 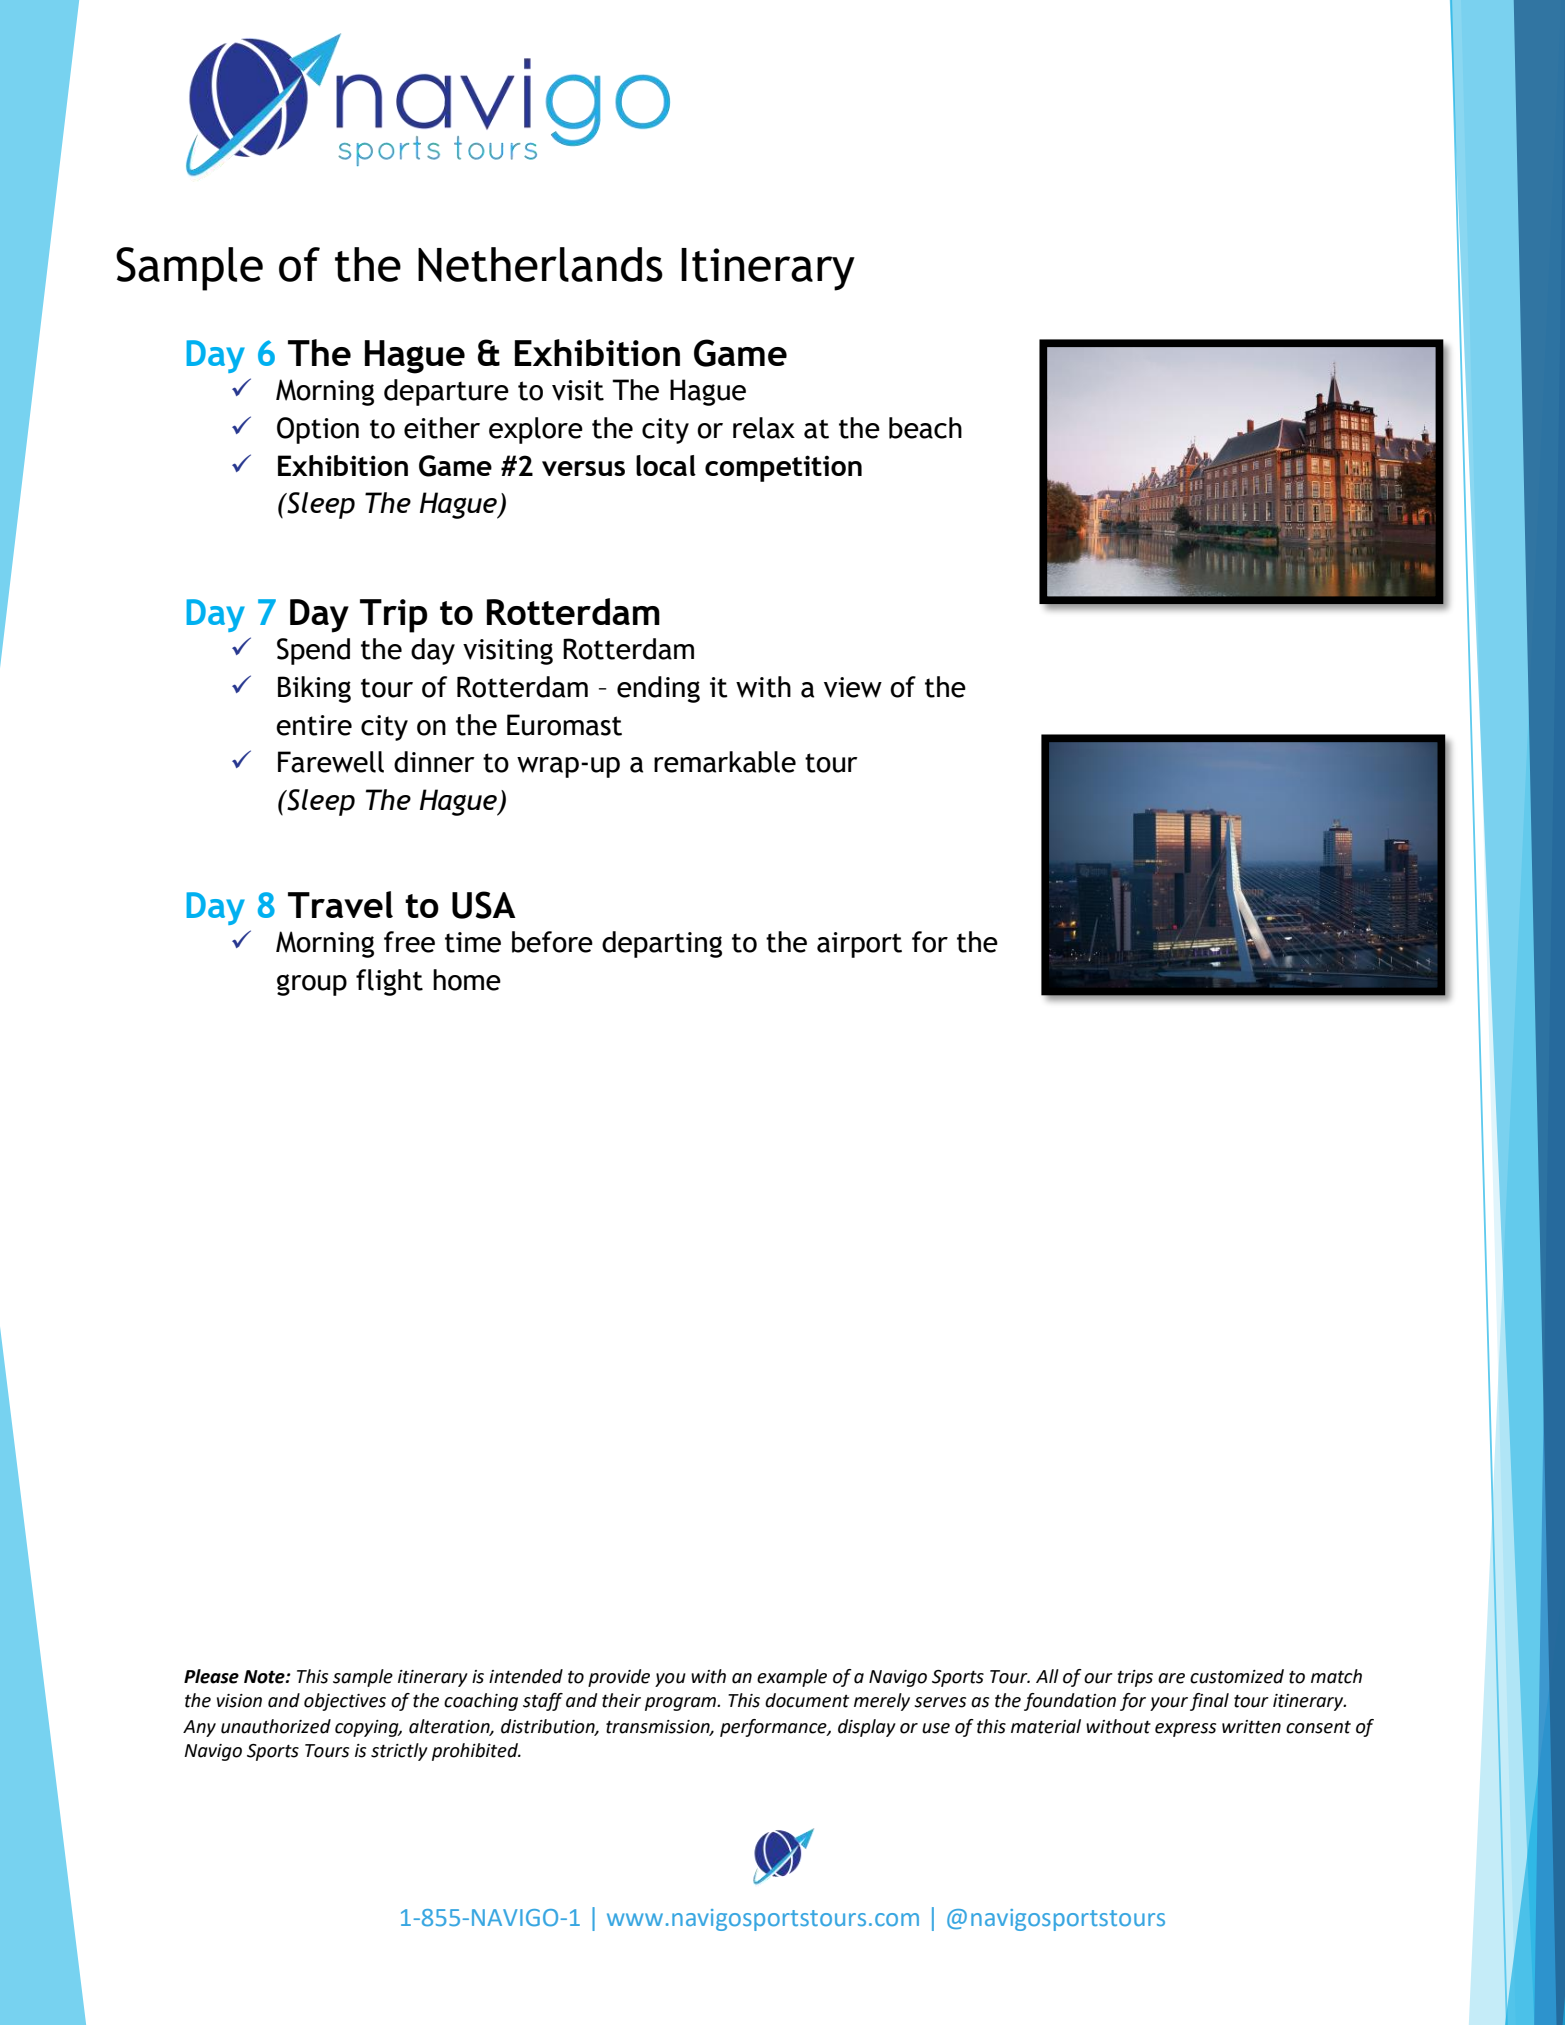 What do you see at coordinates (807, 1700) in the image?
I see `document` at bounding box center [807, 1700].
